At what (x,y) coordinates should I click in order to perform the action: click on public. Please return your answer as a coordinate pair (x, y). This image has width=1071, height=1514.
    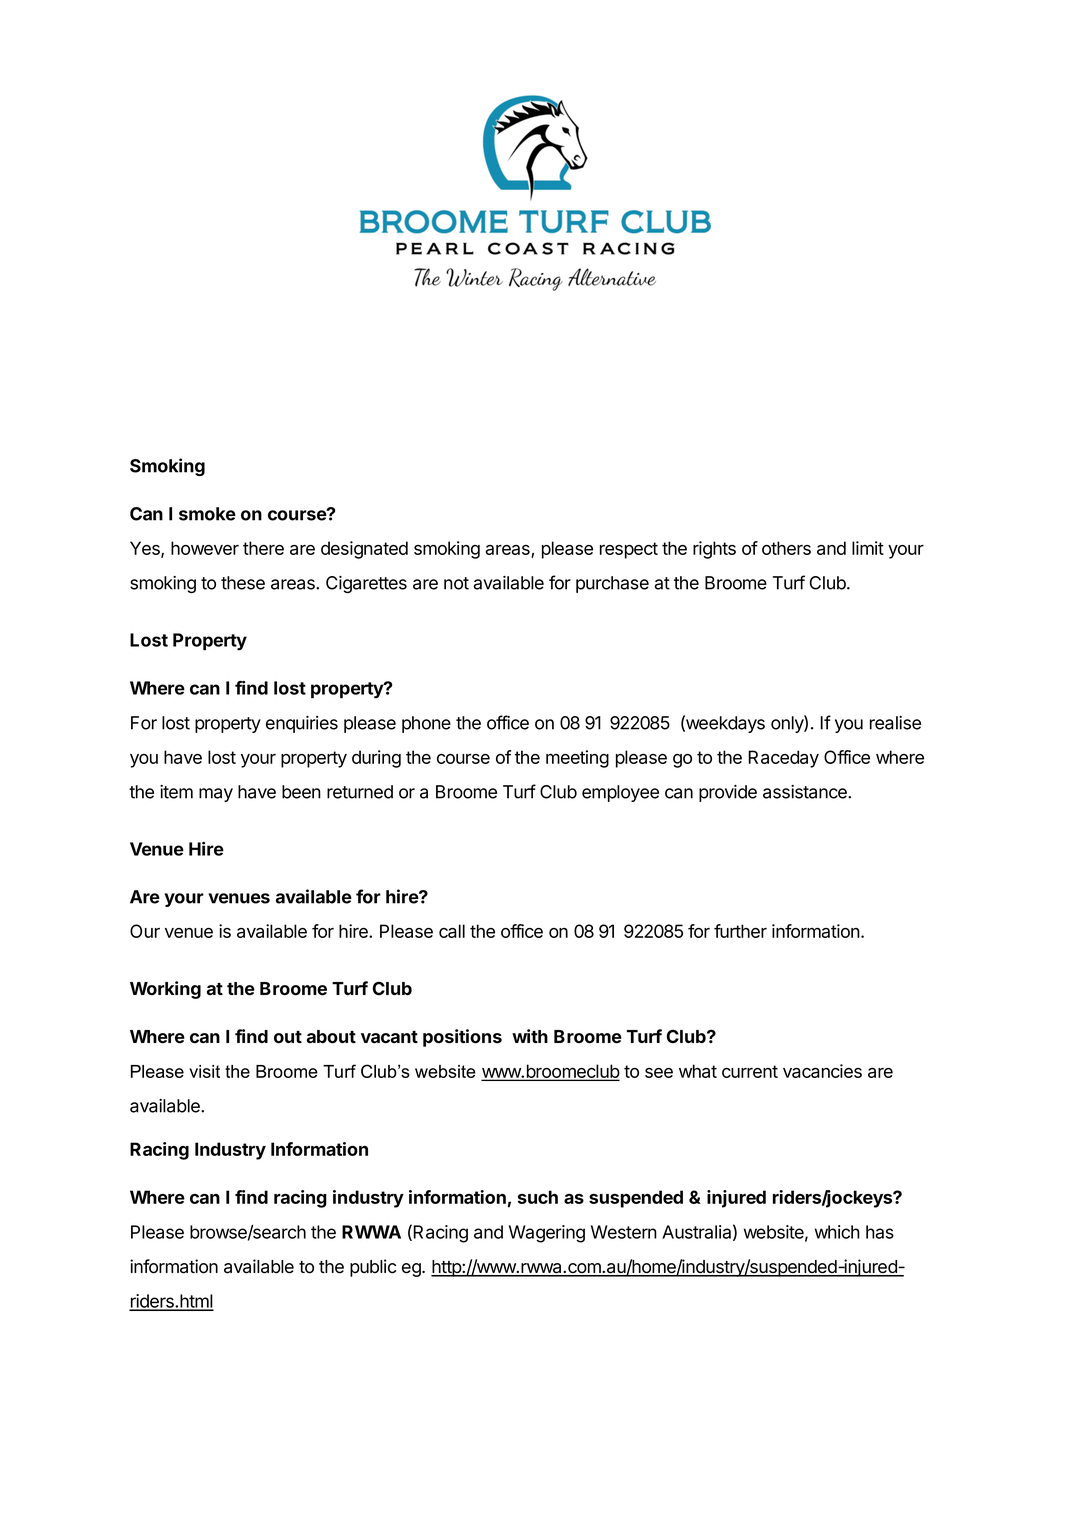
    Looking at the image, I should click on (373, 1268).
